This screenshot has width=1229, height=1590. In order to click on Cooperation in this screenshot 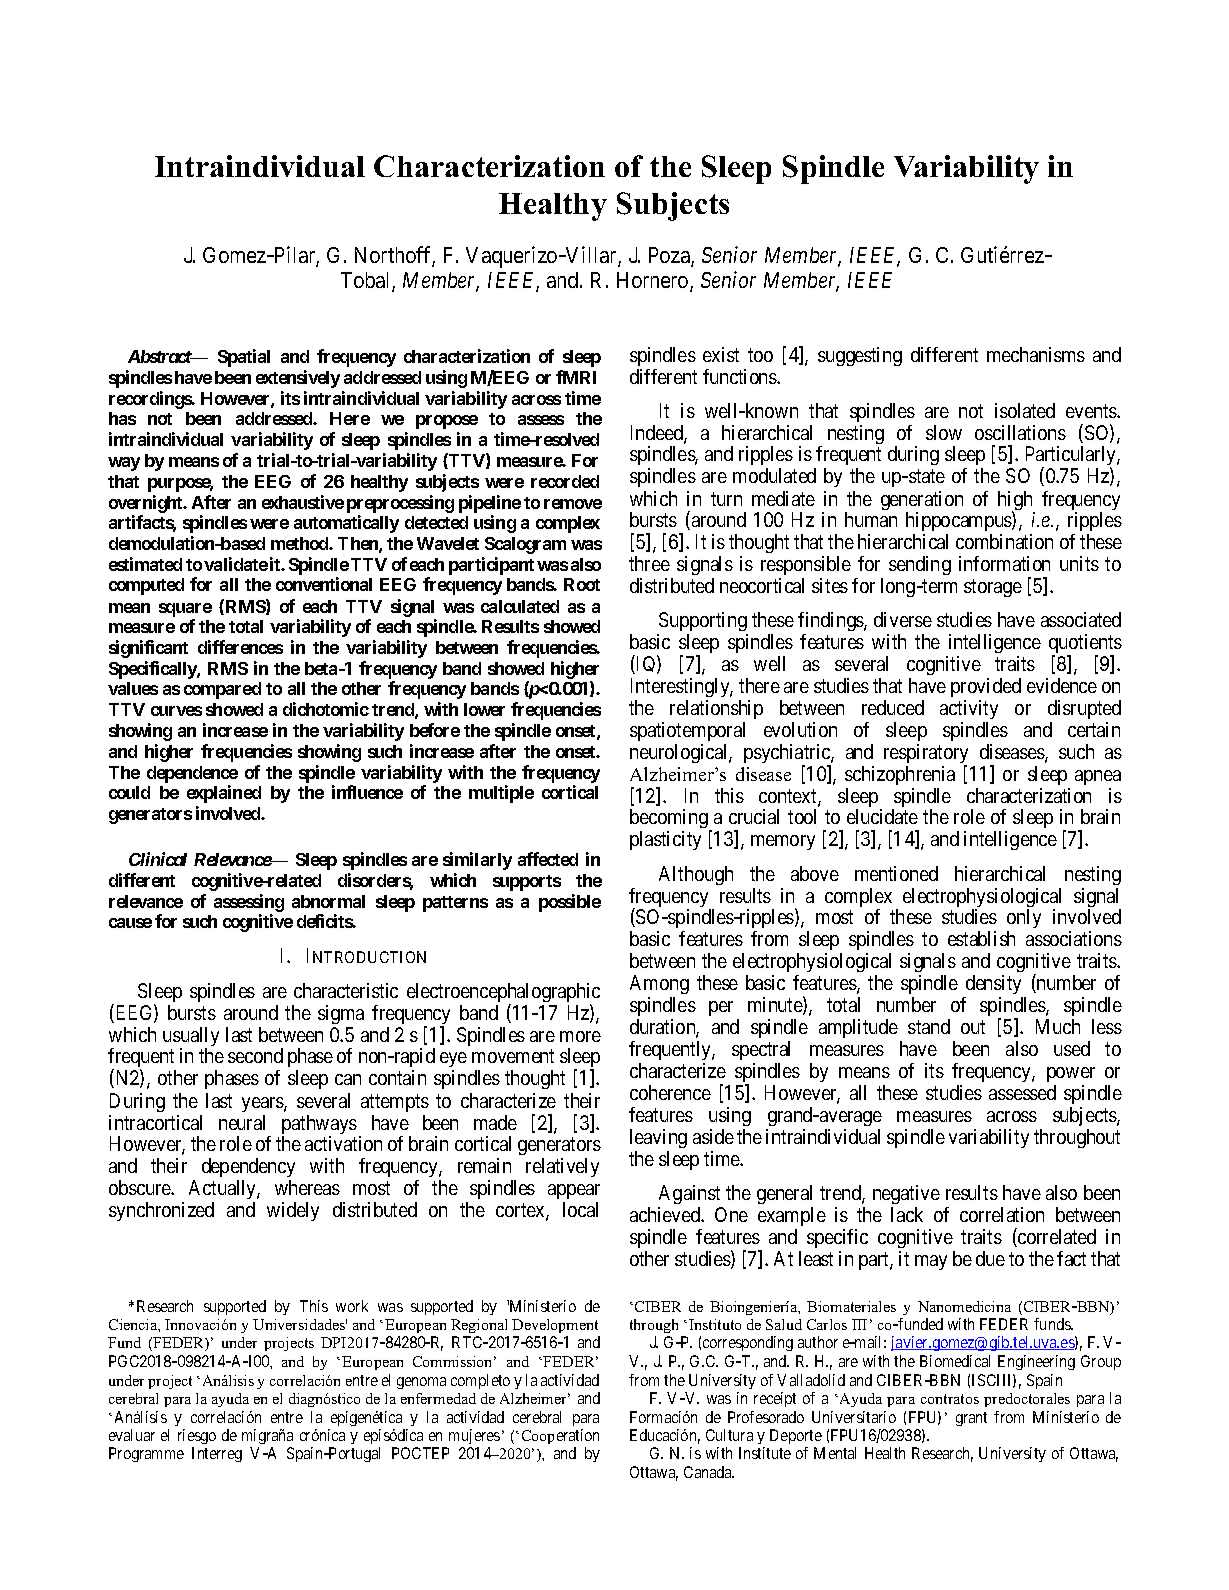, I will do `click(560, 1436)`.
